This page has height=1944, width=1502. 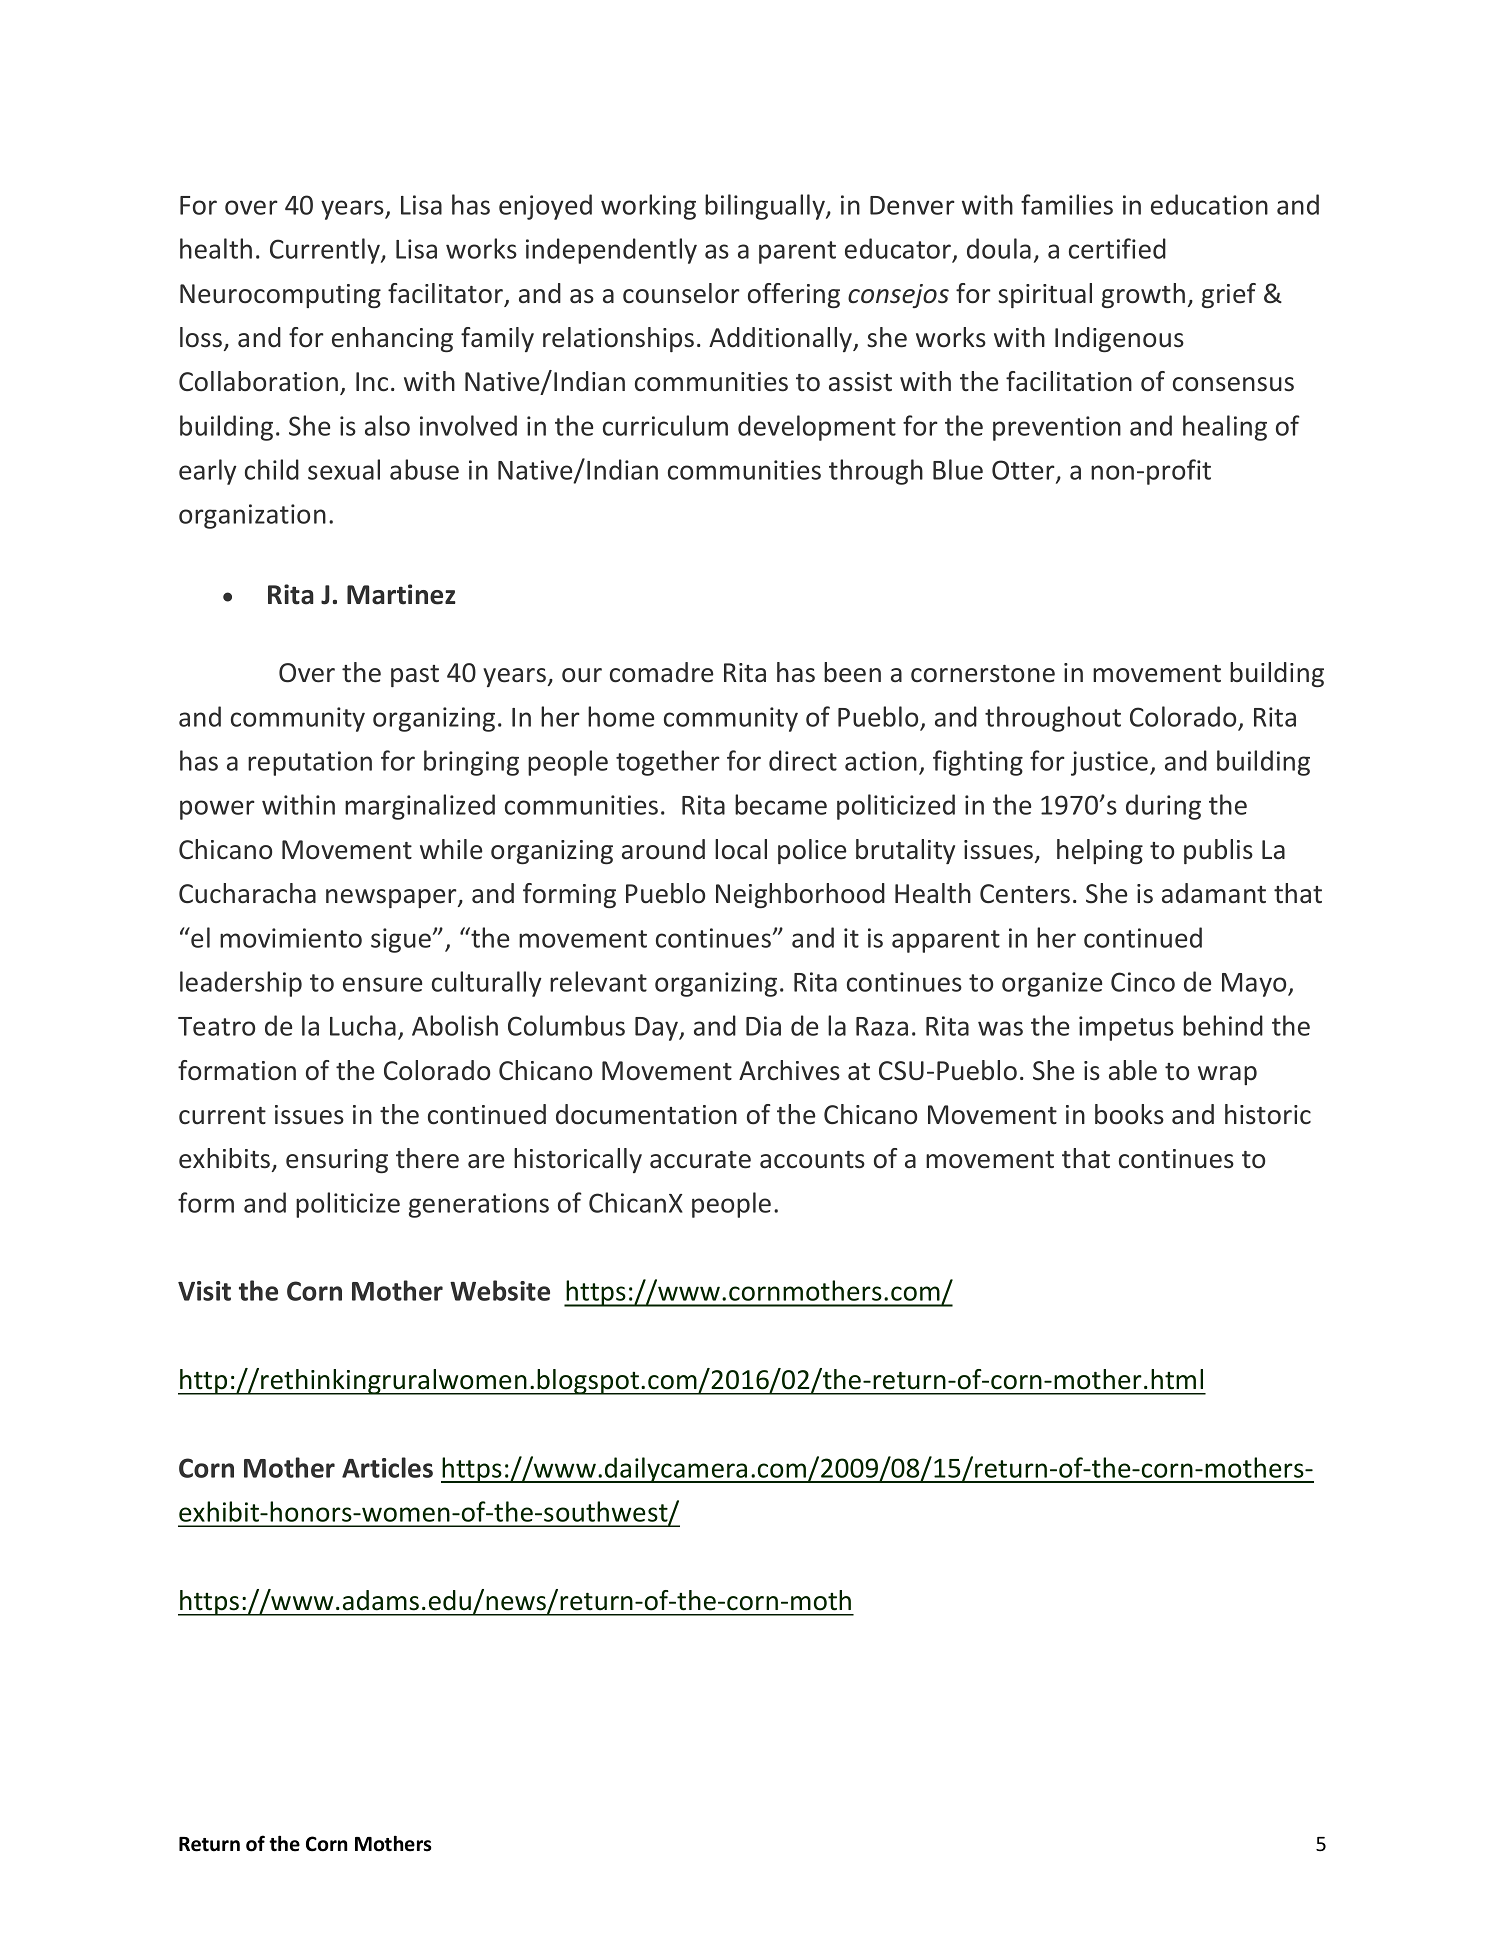 I want to click on counselor, so click(x=681, y=293).
